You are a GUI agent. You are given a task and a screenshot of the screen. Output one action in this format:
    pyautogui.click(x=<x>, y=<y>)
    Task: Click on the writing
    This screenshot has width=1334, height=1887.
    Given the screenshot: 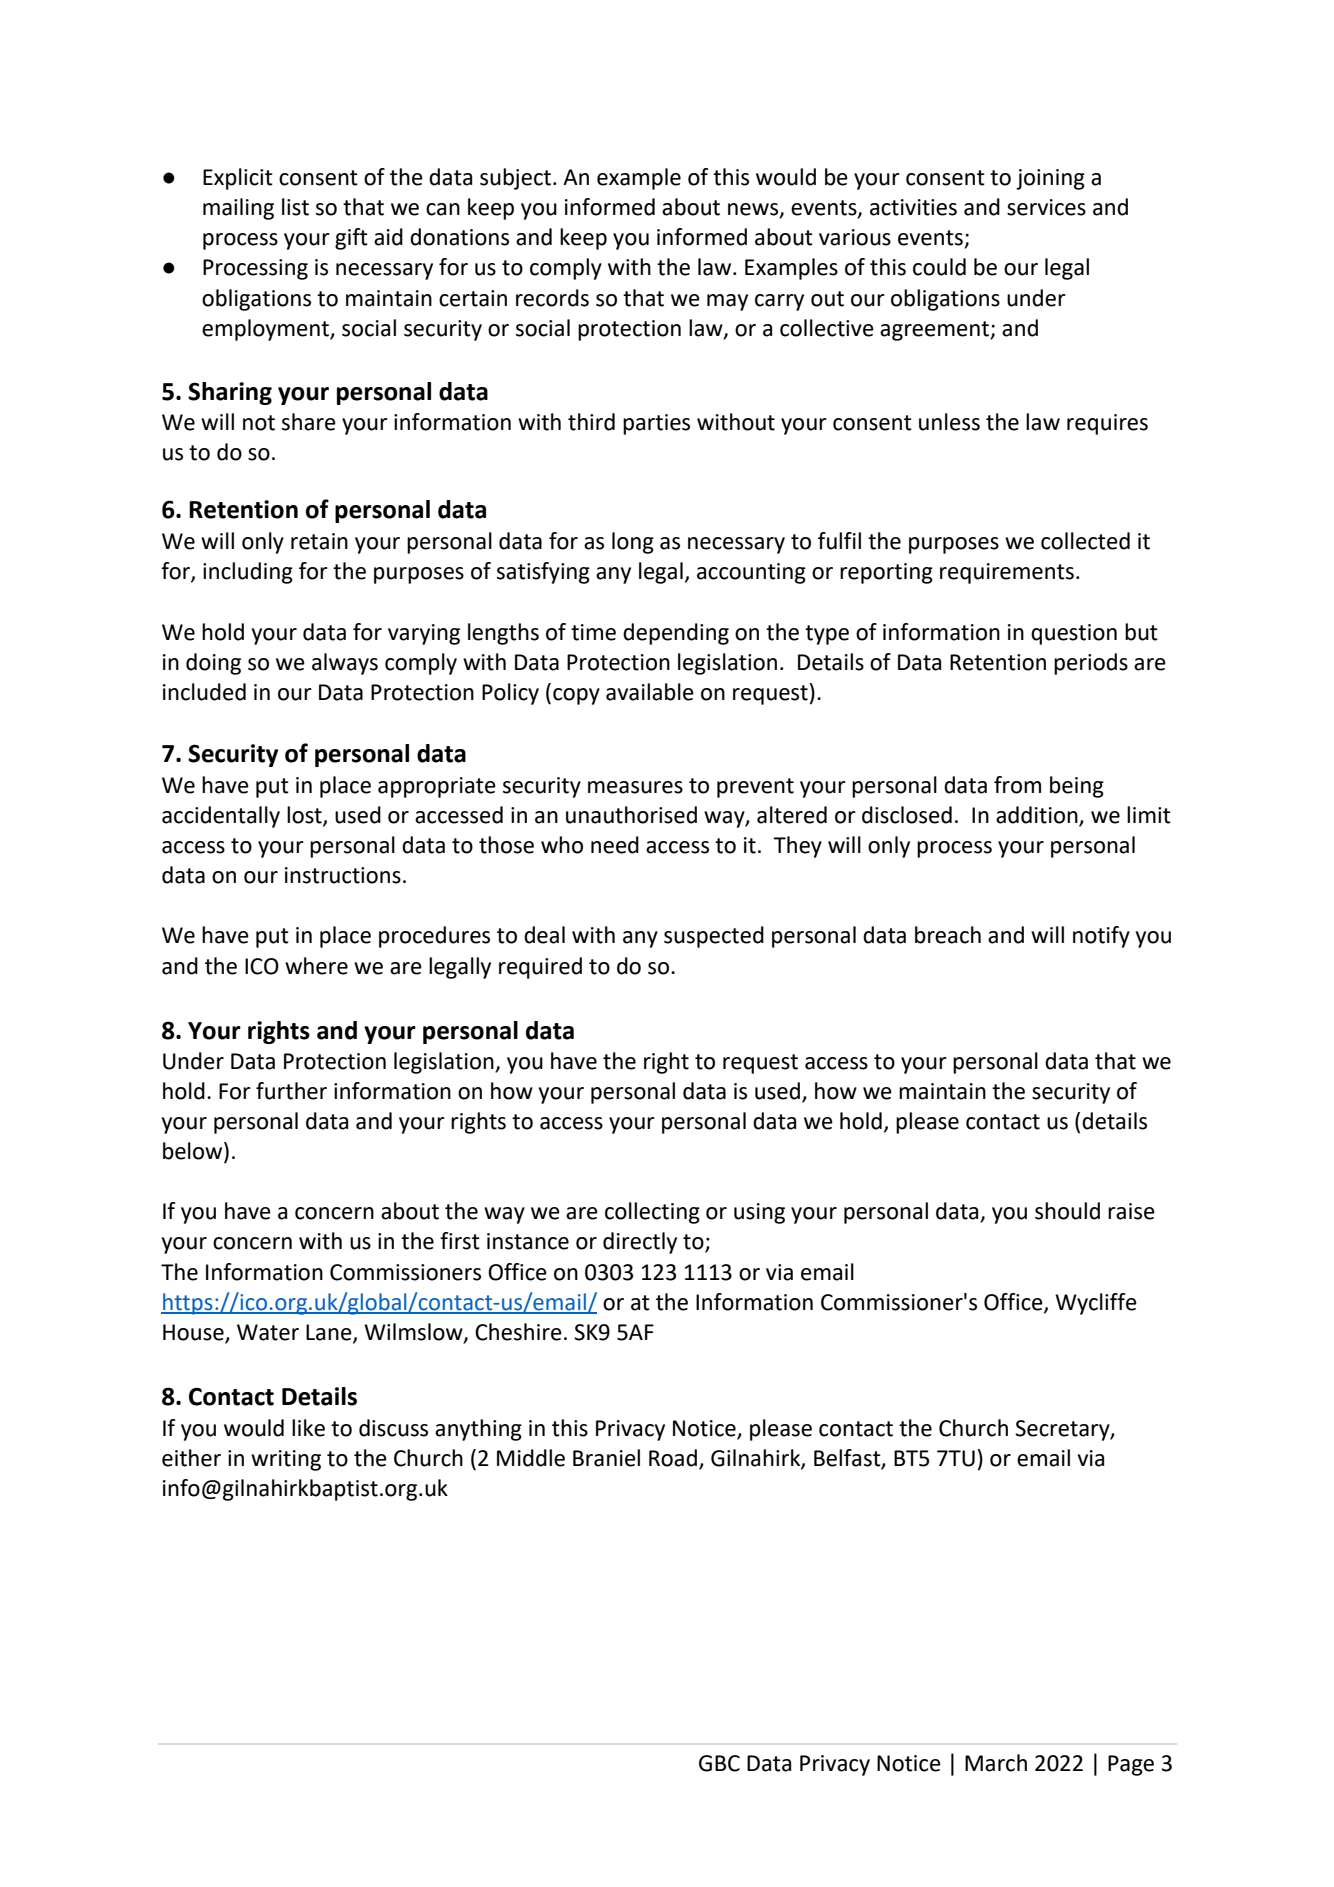 What is the action you would take?
    pyautogui.click(x=286, y=1460)
